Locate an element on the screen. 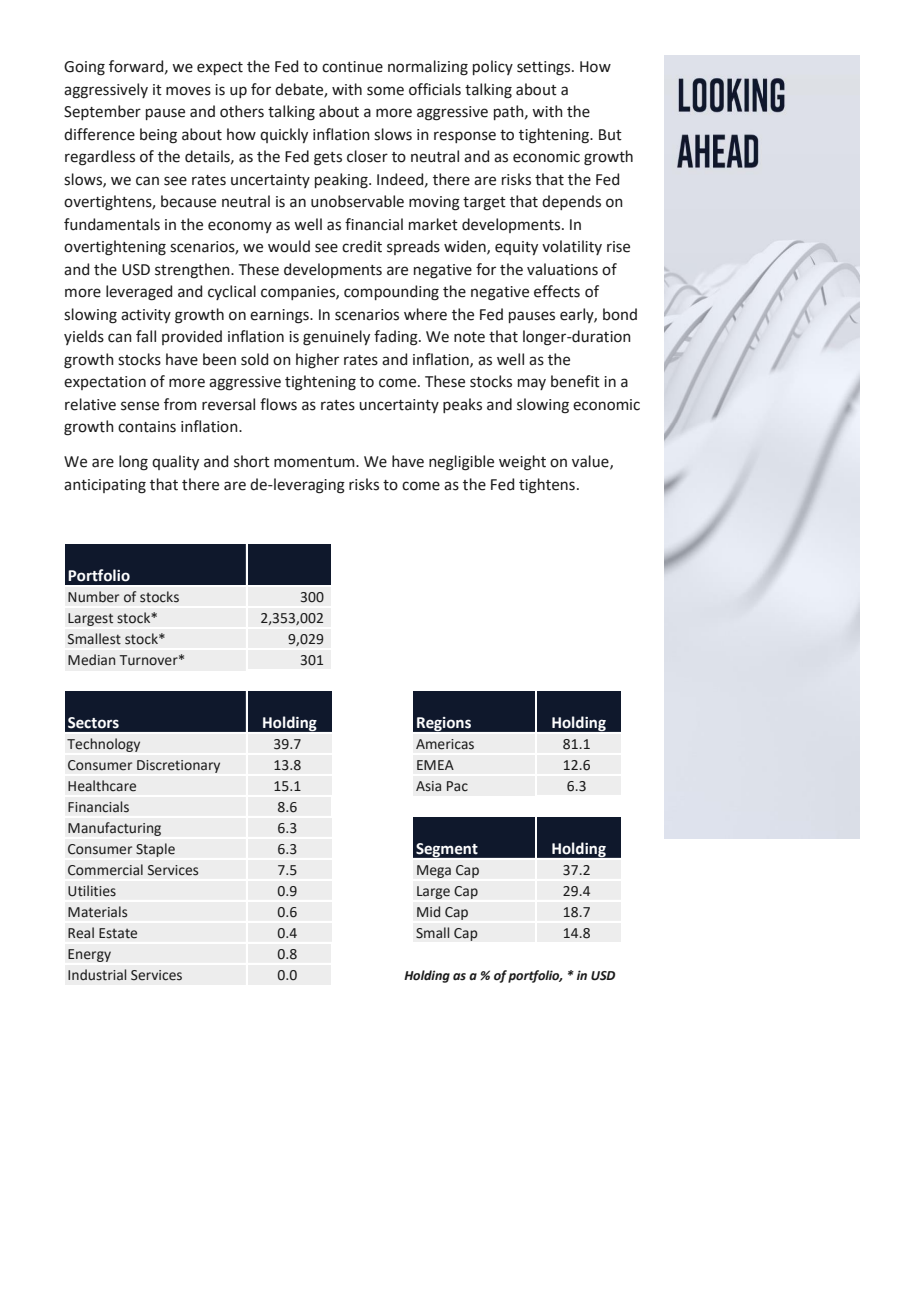  Number is located at coordinates (93, 597).
